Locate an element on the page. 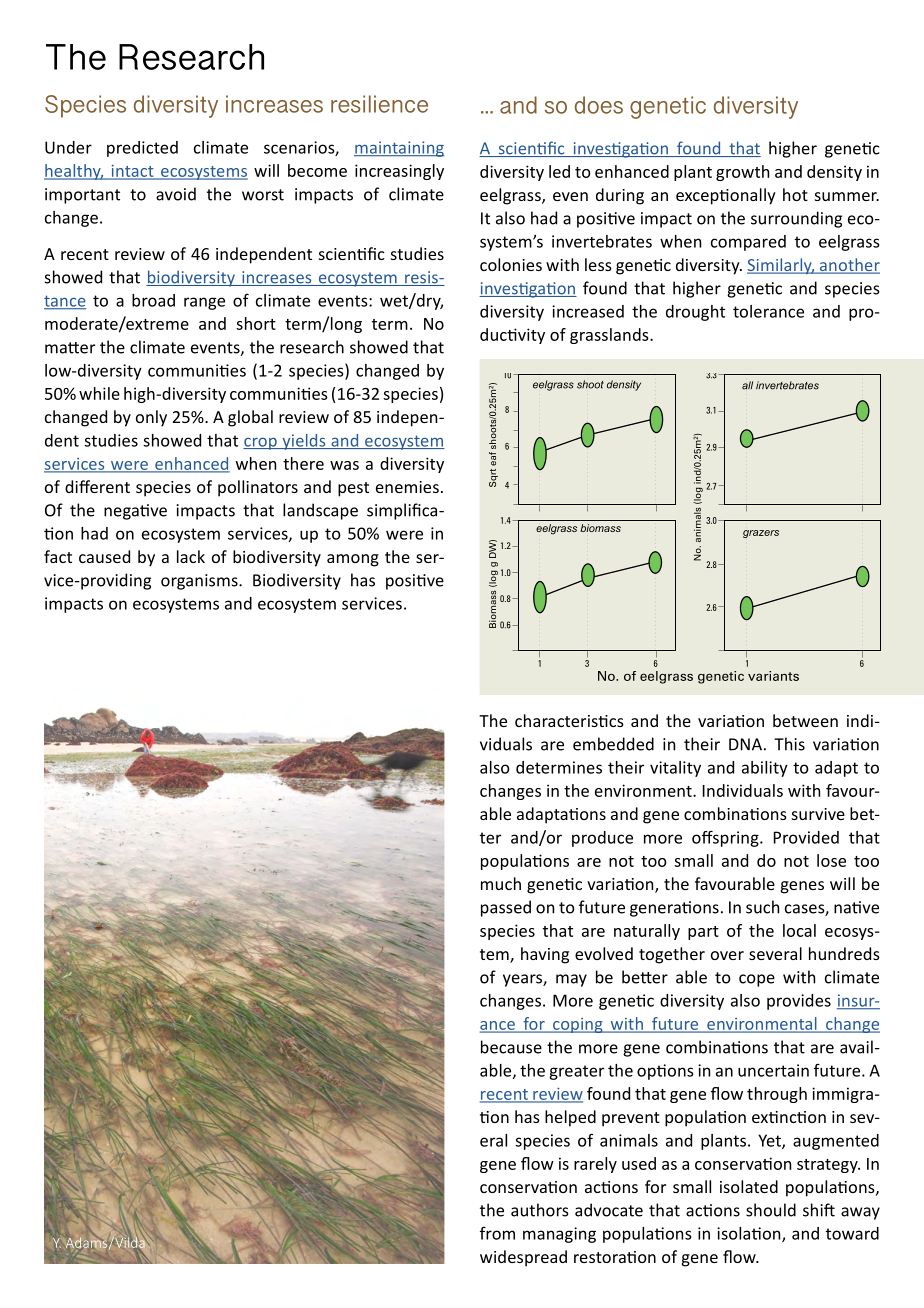  among is located at coordinates (353, 560).
